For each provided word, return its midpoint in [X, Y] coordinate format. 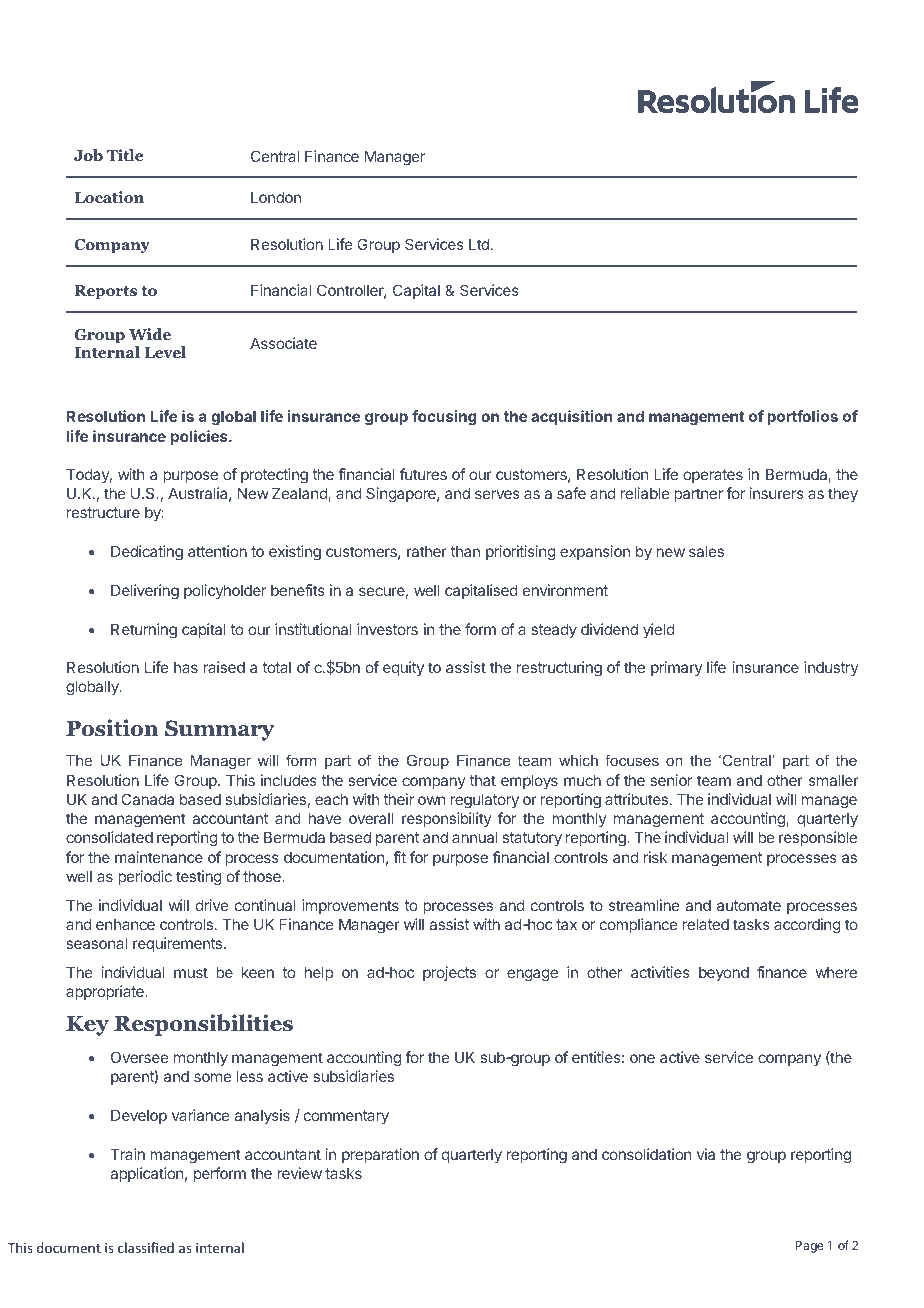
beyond [724, 974]
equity [403, 668]
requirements [179, 944]
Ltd [479, 244]
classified [146, 1247]
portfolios [802, 417]
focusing [444, 418]
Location [109, 197]
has [186, 667]
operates [713, 476]
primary [676, 668]
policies [200, 437]
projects [449, 973]
